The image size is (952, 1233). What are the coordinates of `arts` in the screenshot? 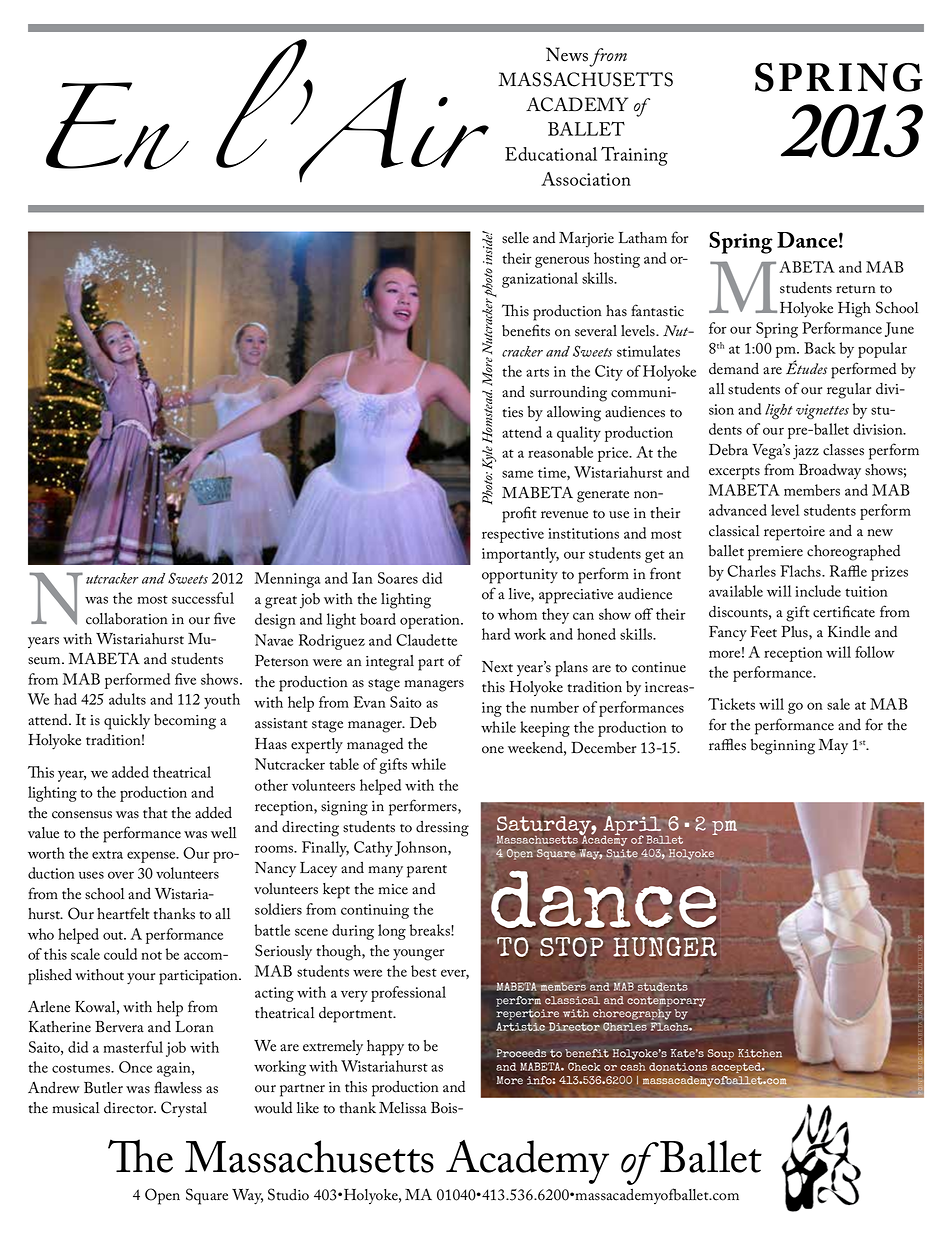 It's located at (537, 372).
